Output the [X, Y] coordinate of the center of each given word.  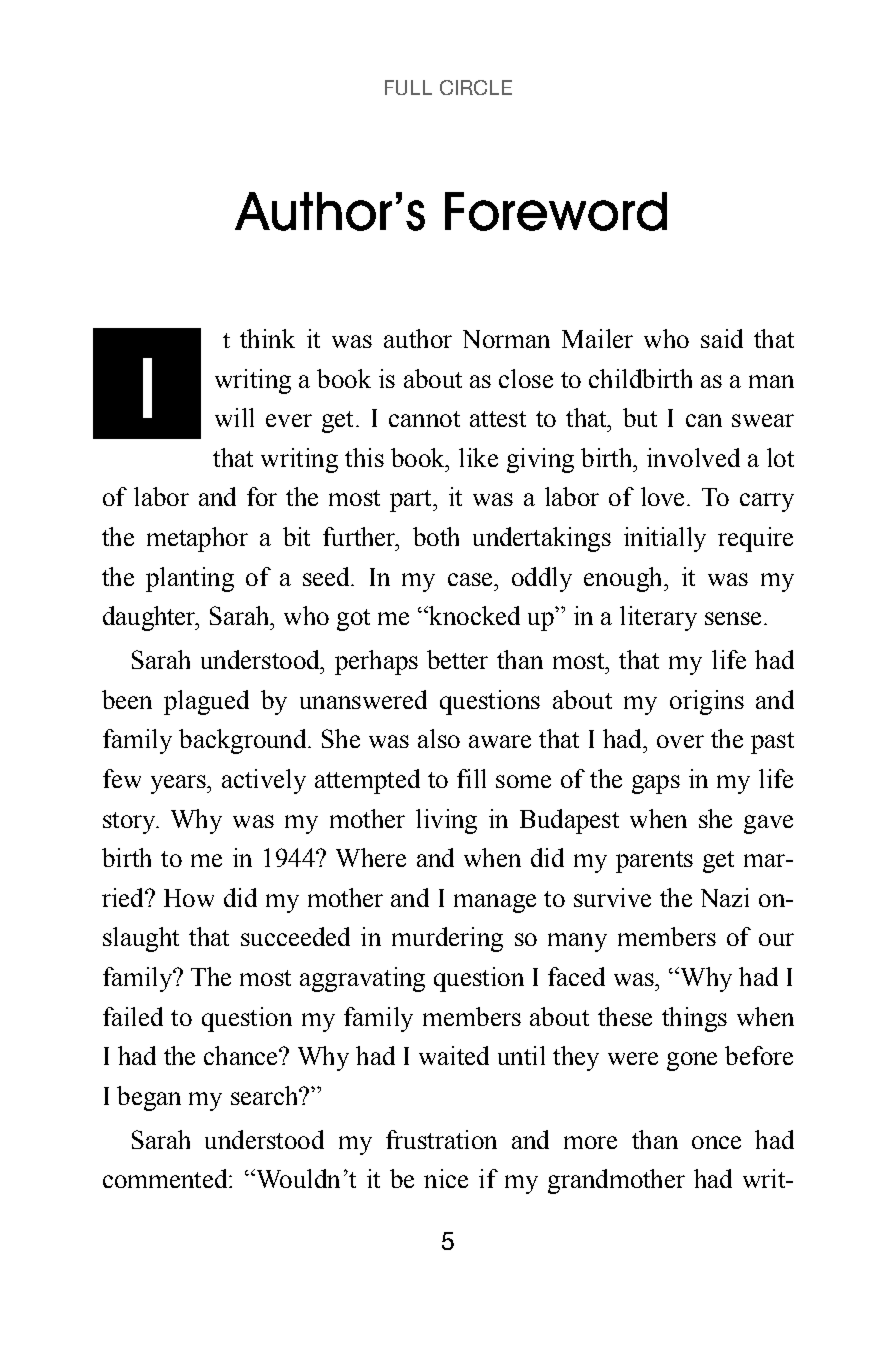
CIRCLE [476, 87]
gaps [656, 784]
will [234, 417]
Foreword [556, 211]
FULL [408, 87]
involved [693, 457]
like [478, 457]
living [446, 821]
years [179, 784]
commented [166, 1178]
